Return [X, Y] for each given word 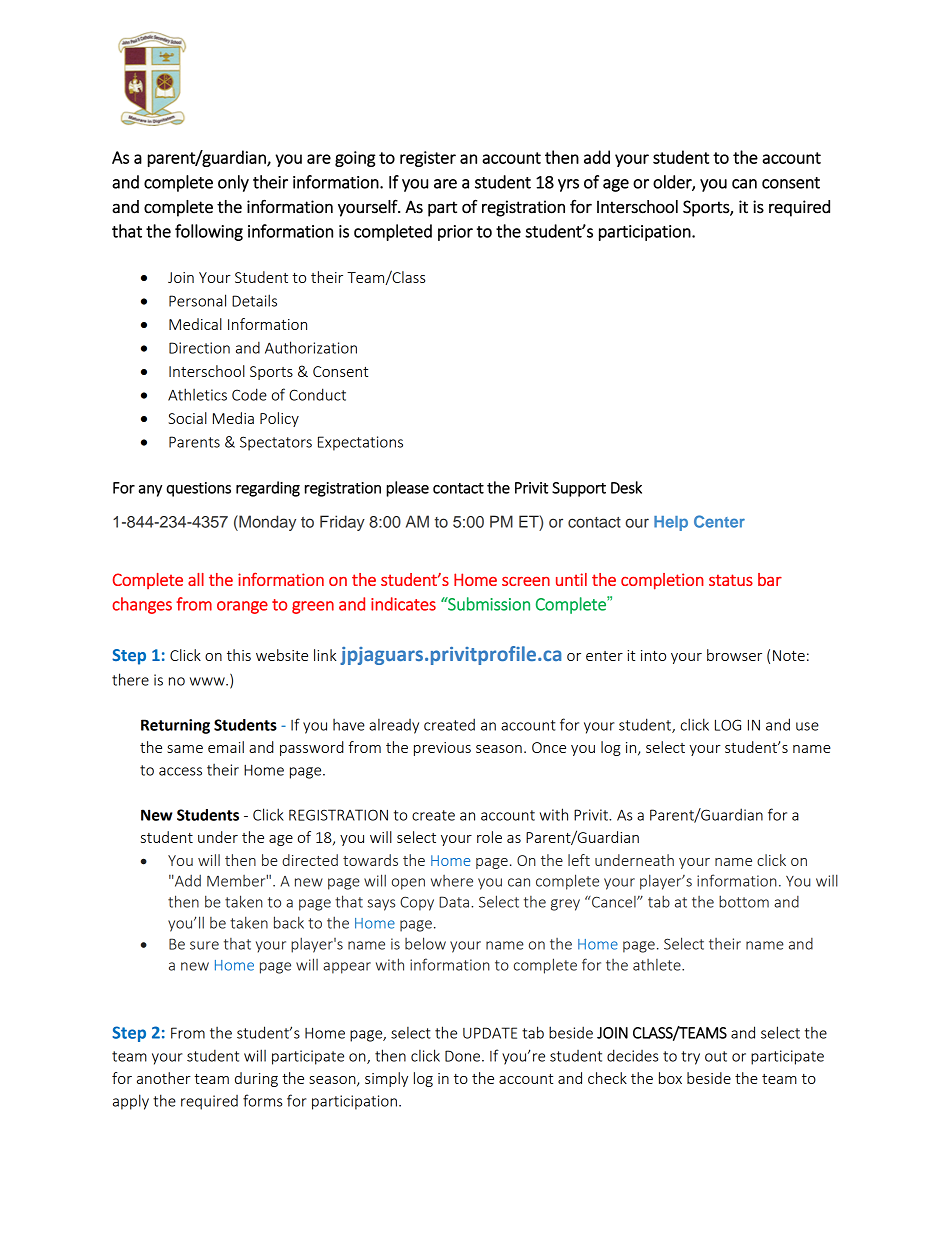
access [180, 771]
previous [442, 749]
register [428, 159]
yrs [568, 185]
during [256, 1079]
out [716, 1056]
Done [464, 1056]
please [407, 489]
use [807, 726]
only [233, 183]
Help [671, 523]
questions [198, 489]
